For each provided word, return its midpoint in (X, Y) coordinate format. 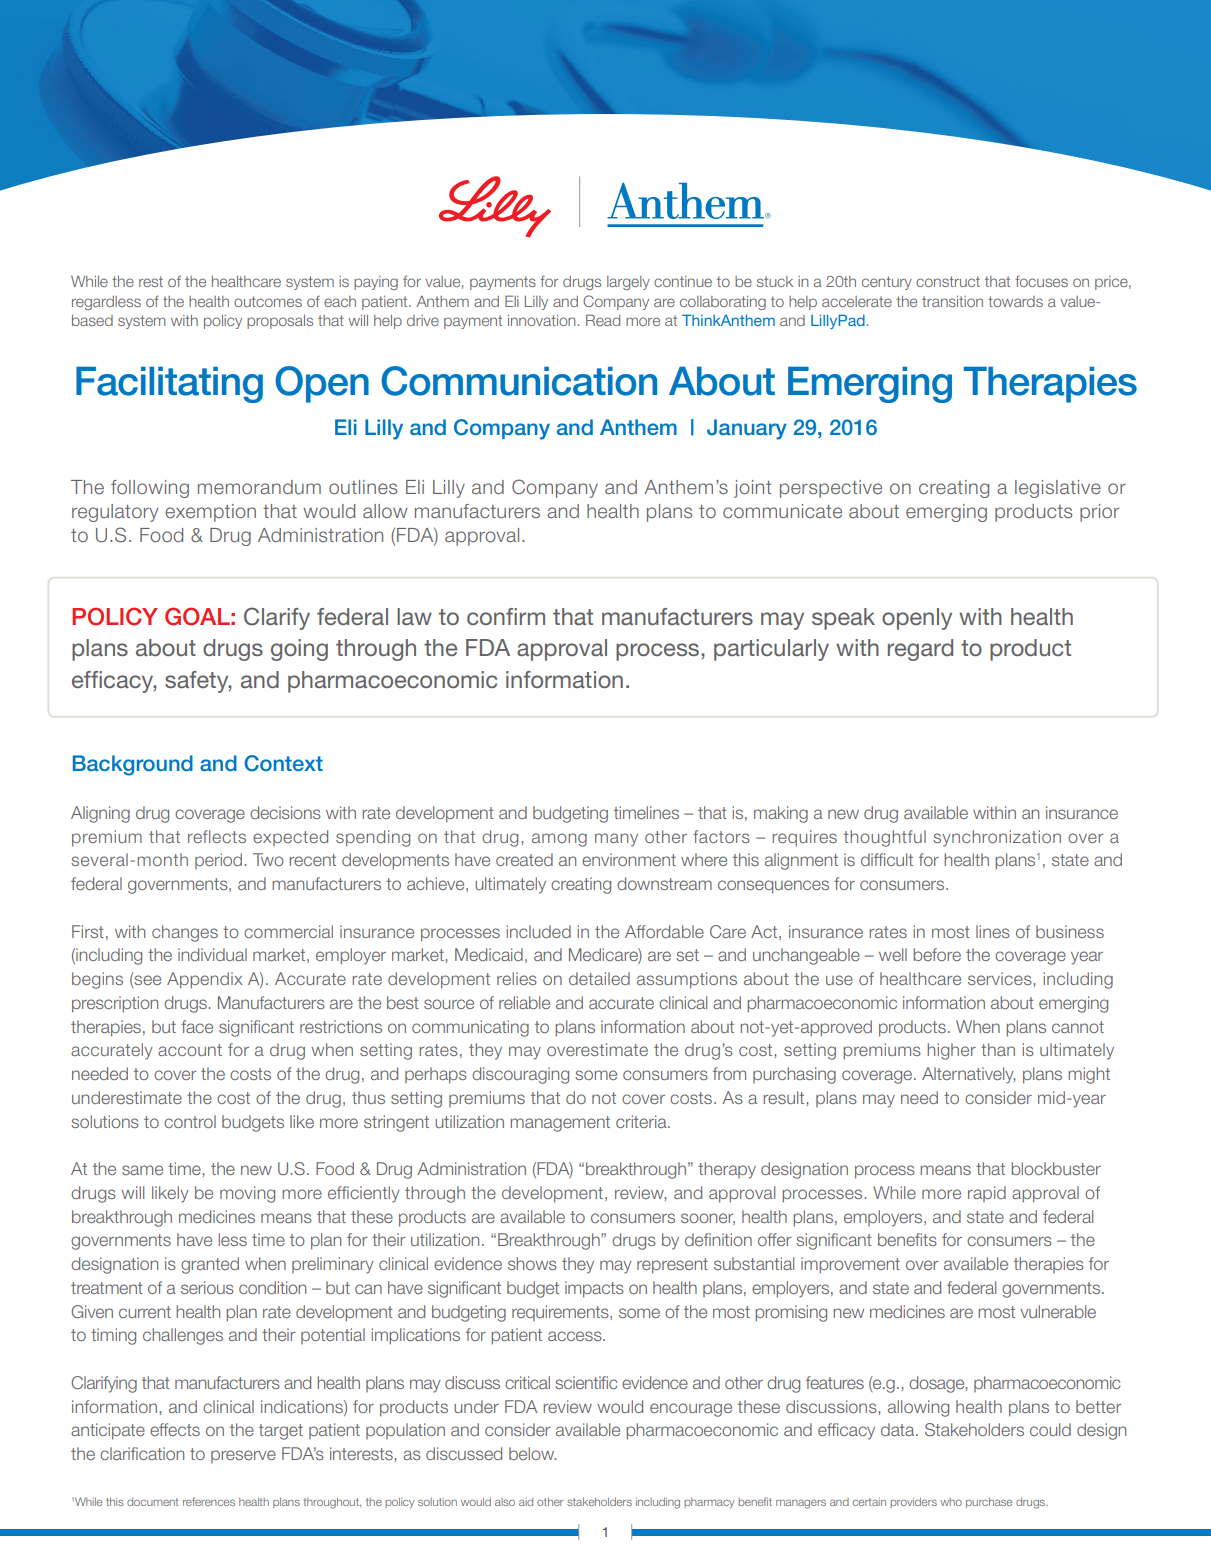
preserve (243, 1456)
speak (843, 619)
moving (247, 1194)
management (560, 1124)
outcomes (268, 301)
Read (603, 320)
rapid (987, 1194)
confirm (506, 616)
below (532, 1453)
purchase (989, 1502)
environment (629, 859)
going (299, 650)
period (220, 861)
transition (952, 301)
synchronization (997, 838)
